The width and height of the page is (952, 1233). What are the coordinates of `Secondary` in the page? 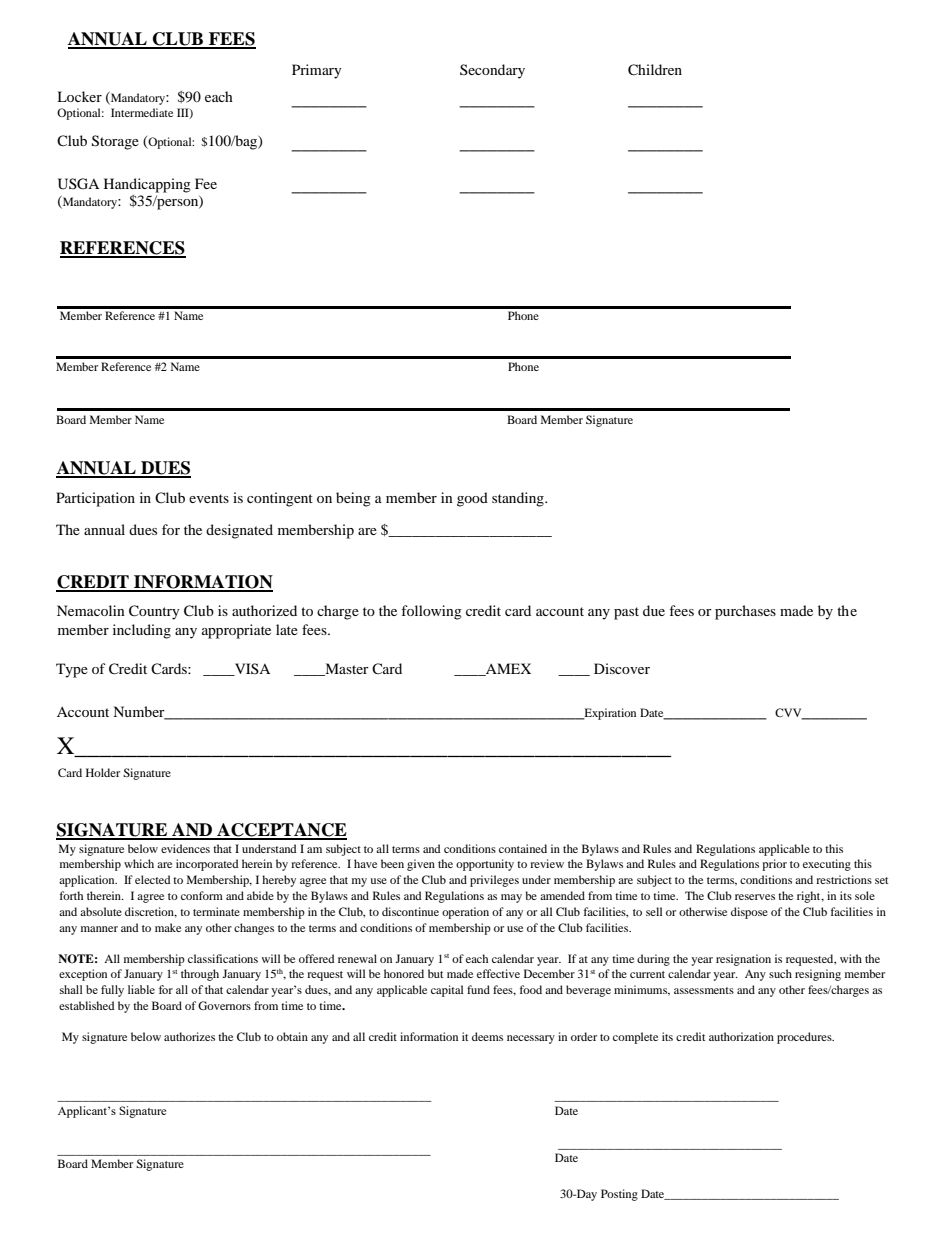 It's located at (492, 71).
